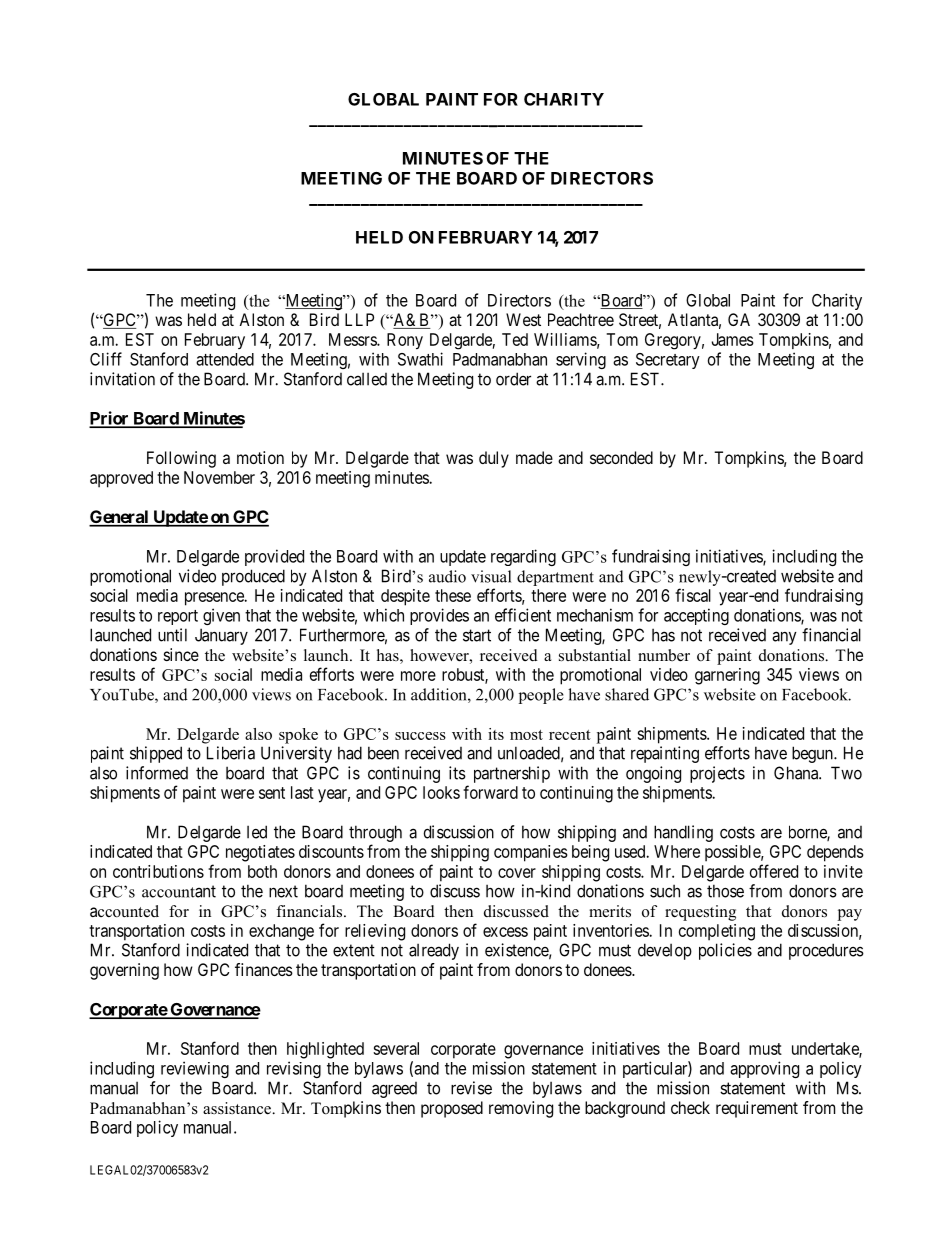 The image size is (952, 1233). I want to click on Liberia, so click(231, 753).
